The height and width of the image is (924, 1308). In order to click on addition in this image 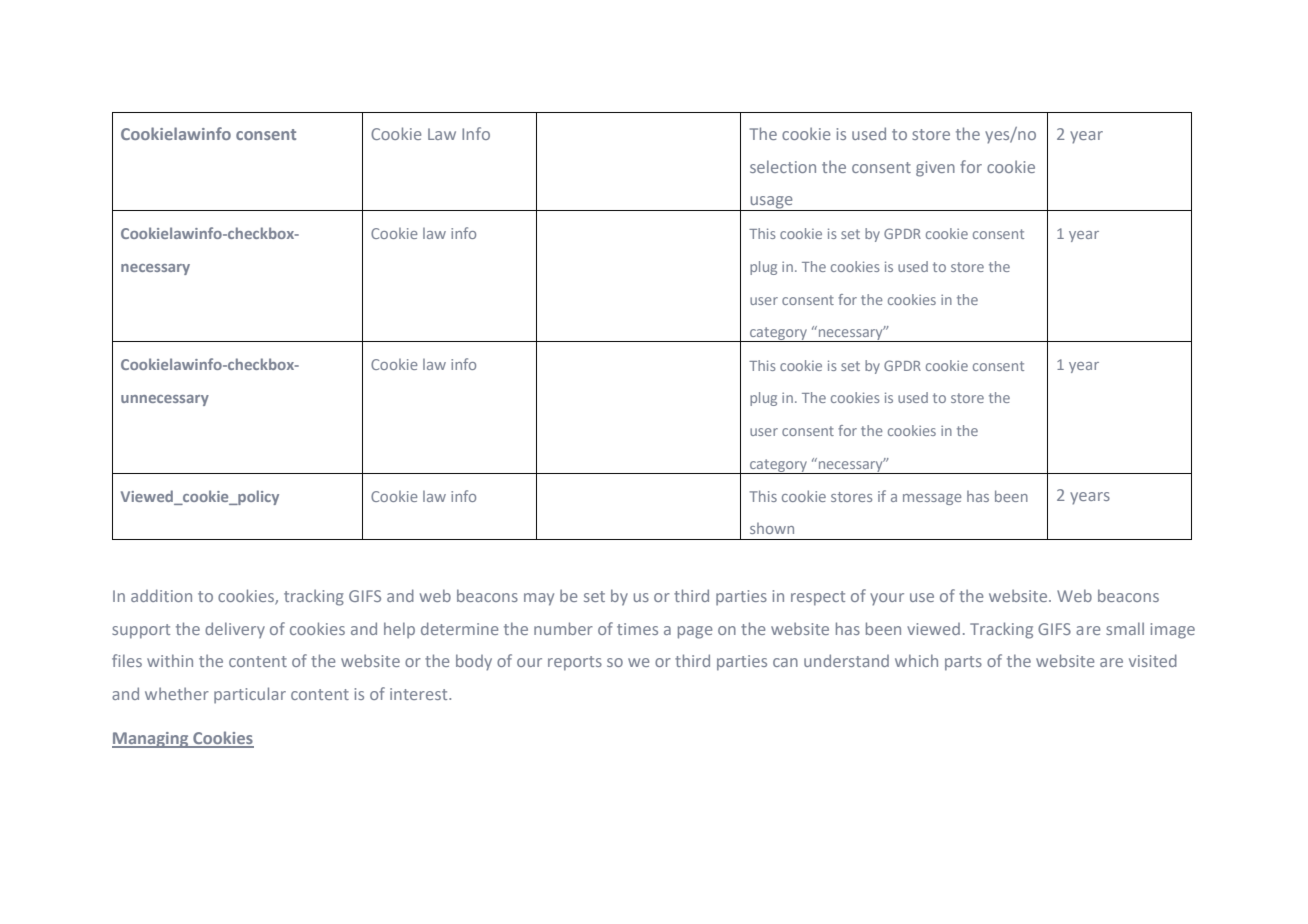, I will do `click(161, 595)`.
